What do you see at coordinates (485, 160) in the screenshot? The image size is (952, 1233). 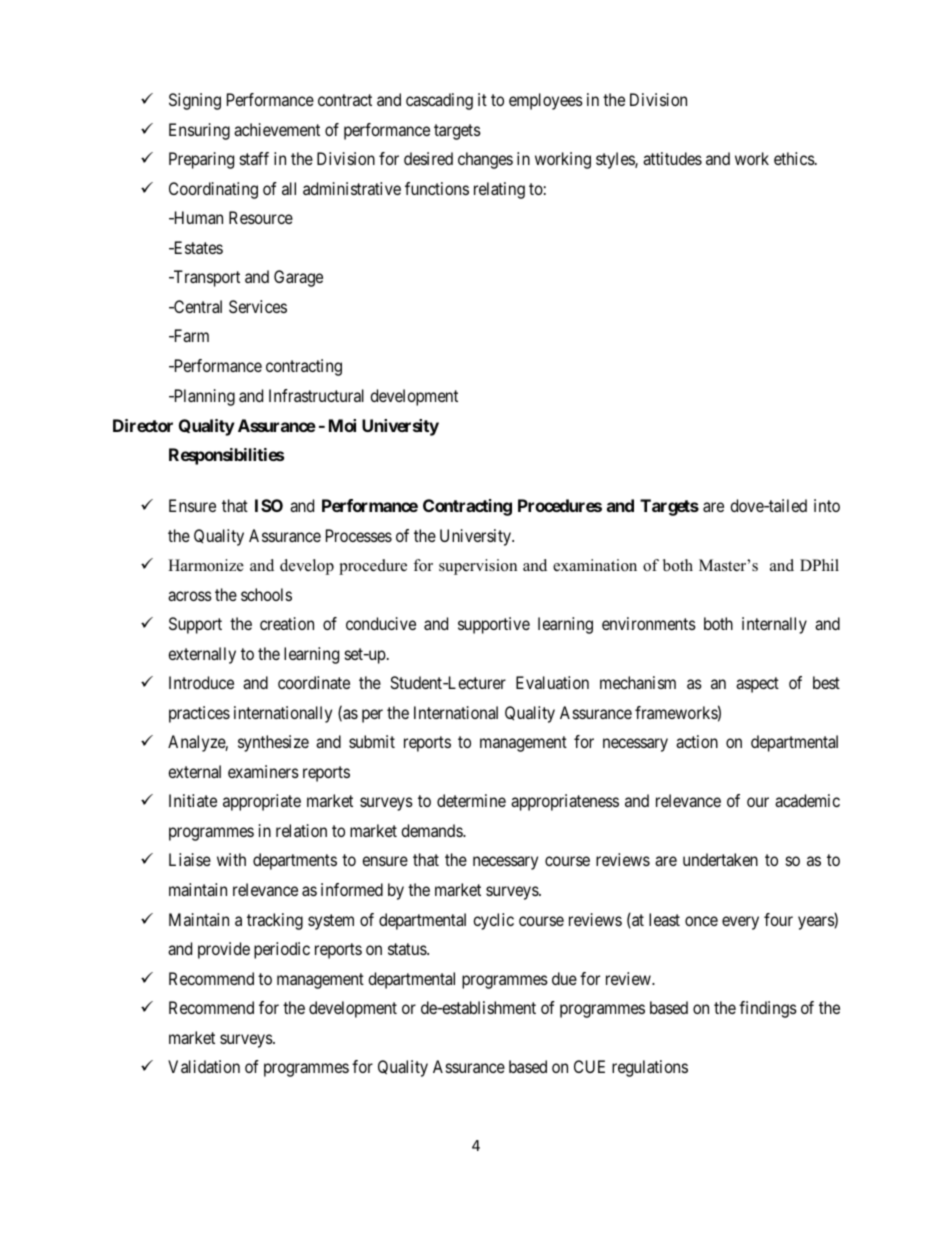 I see `changes` at bounding box center [485, 160].
